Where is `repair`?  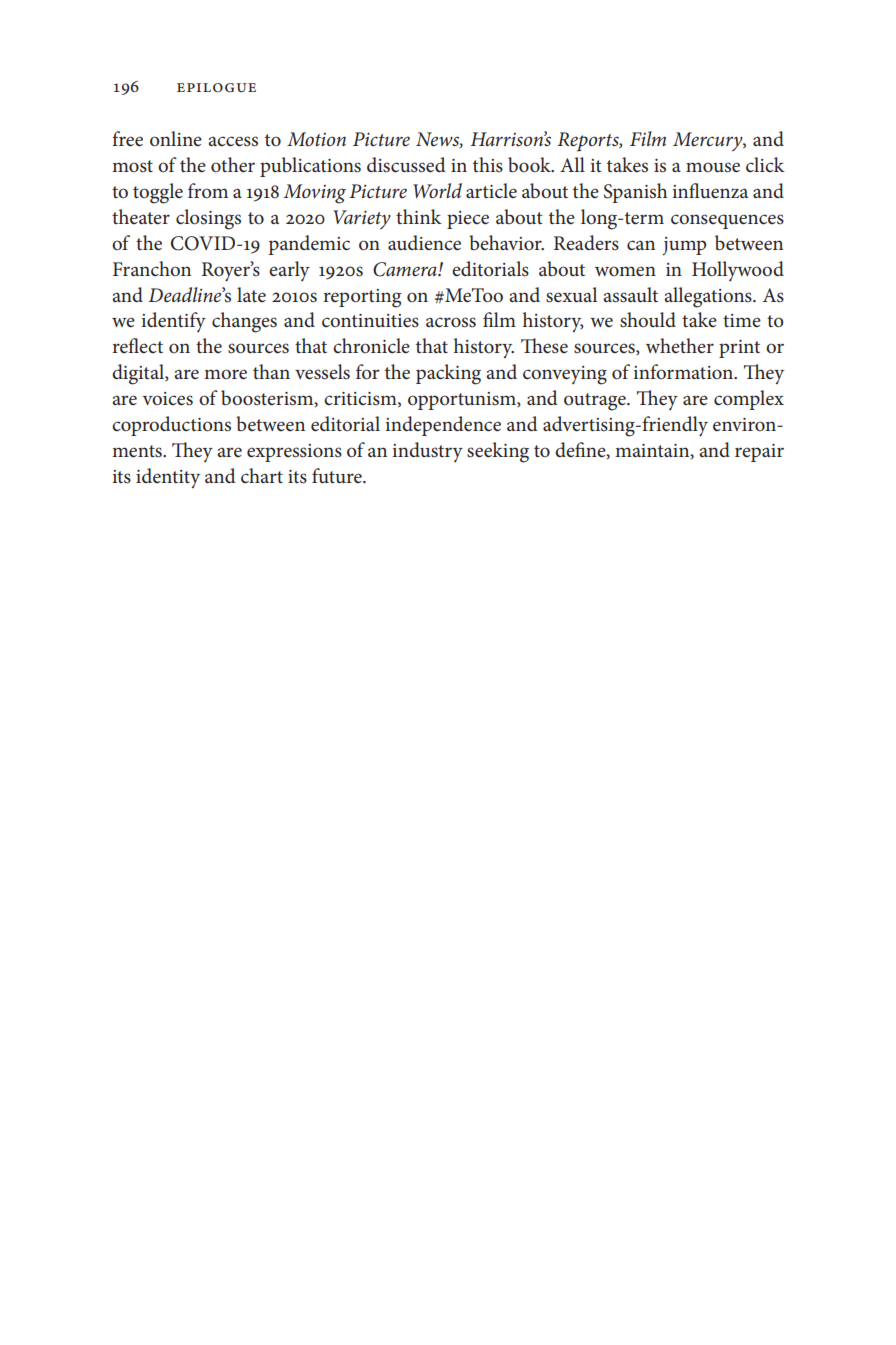
repair is located at coordinates (759, 453).
